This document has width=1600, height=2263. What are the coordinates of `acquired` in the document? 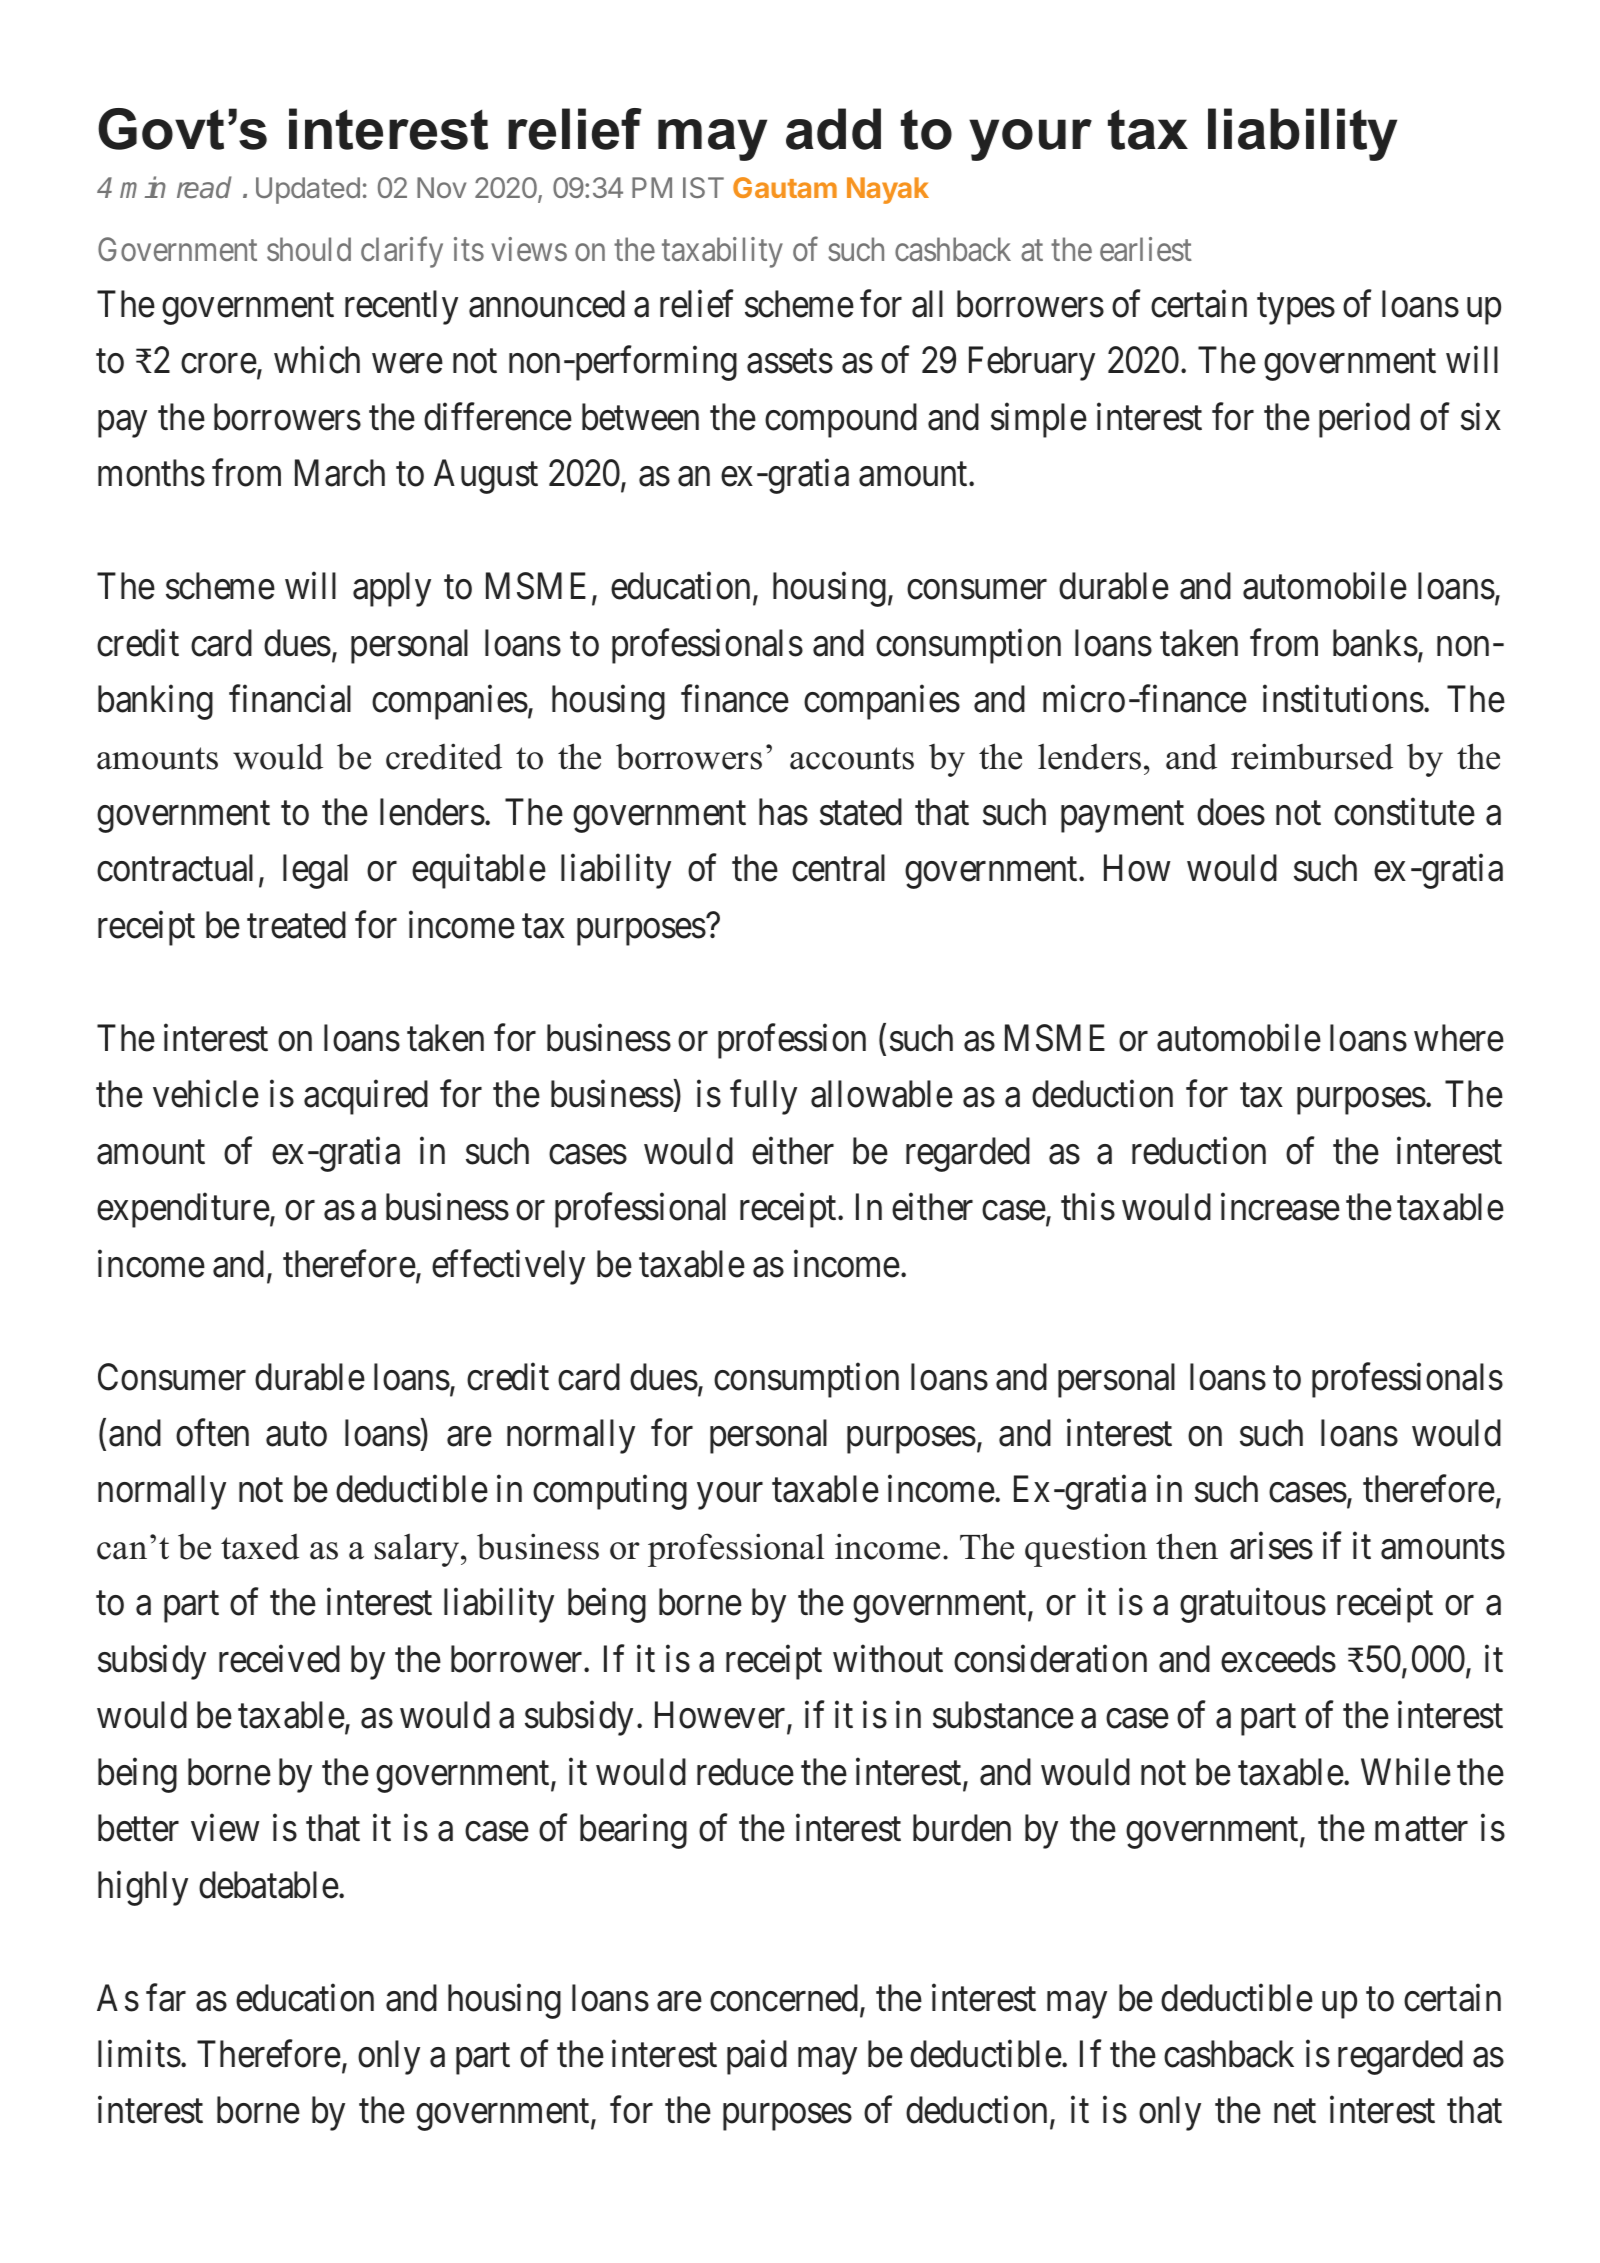 It's located at (366, 1097).
